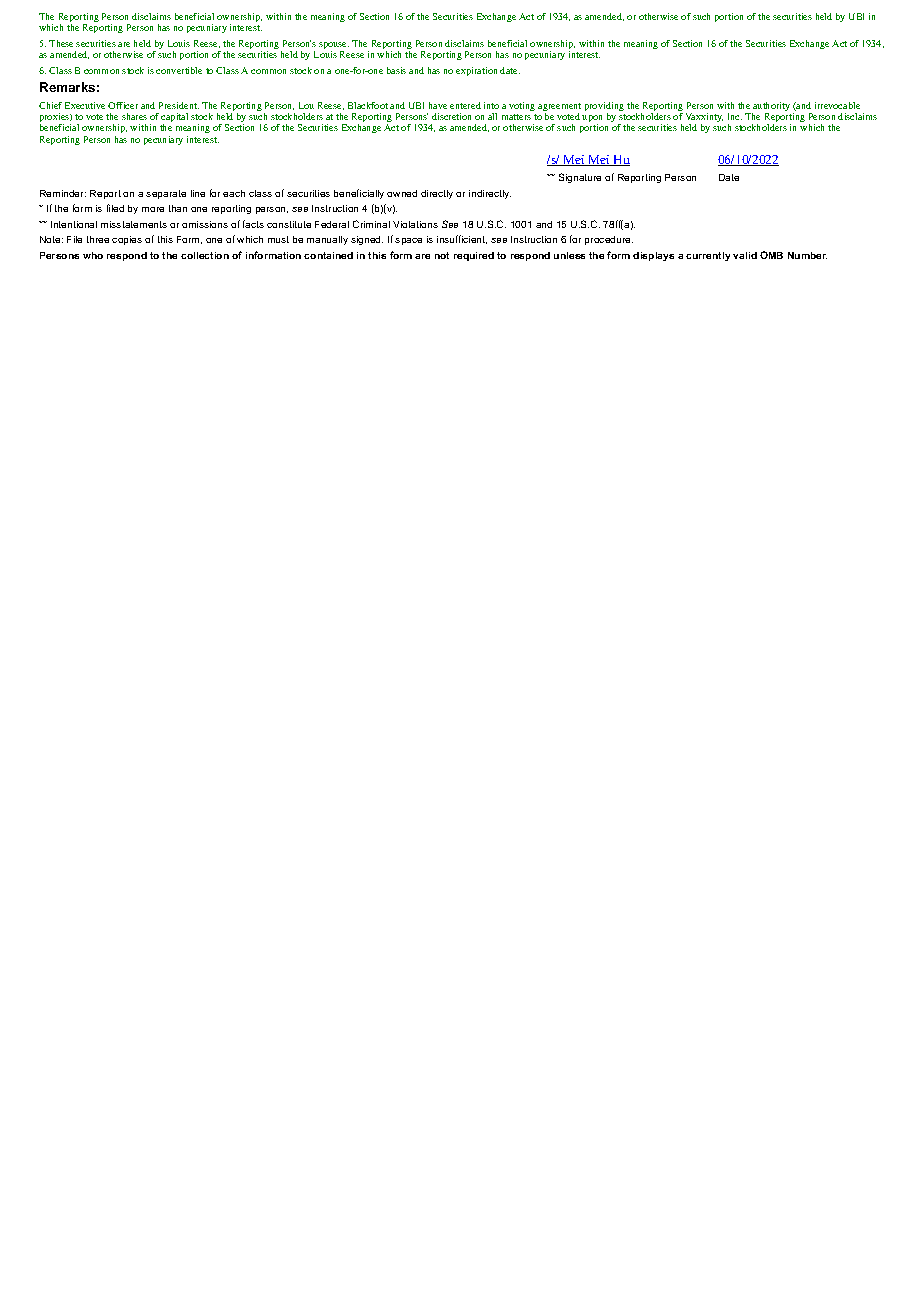 This screenshot has width=924, height=1308. What do you see at coordinates (134, 116) in the screenshot?
I see `shares` at bounding box center [134, 116].
